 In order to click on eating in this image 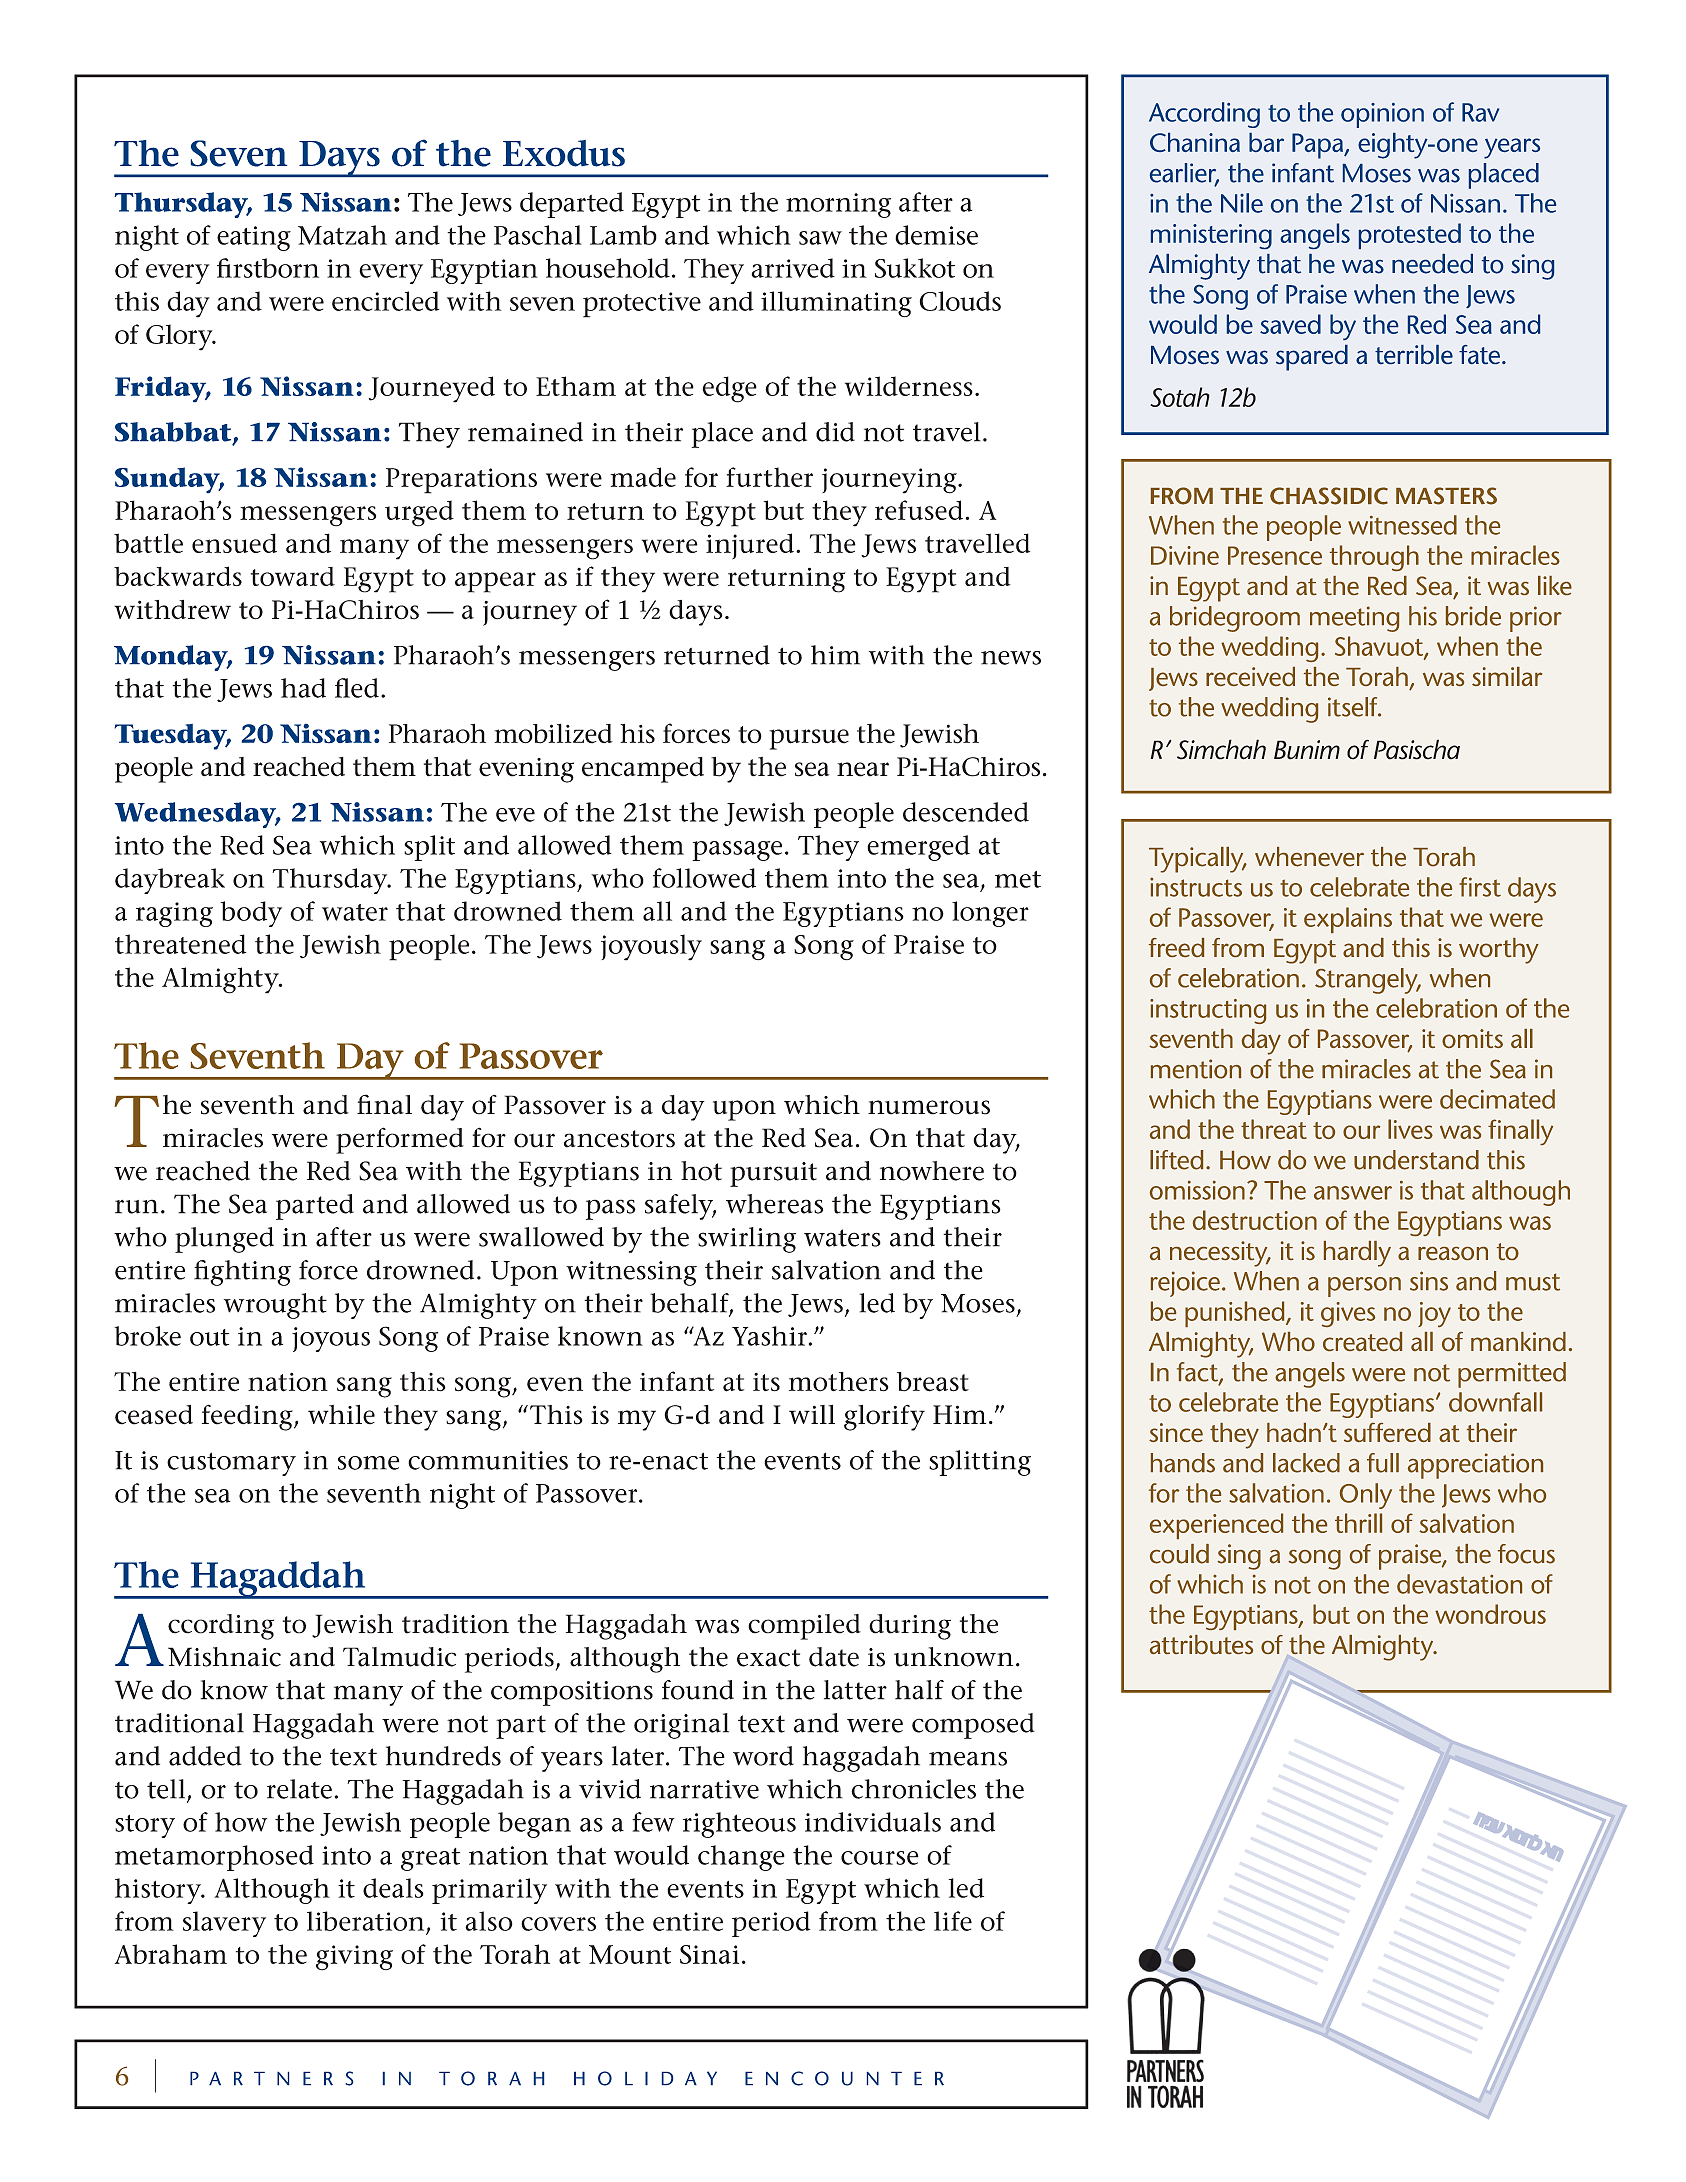, I will do `click(254, 238)`.
